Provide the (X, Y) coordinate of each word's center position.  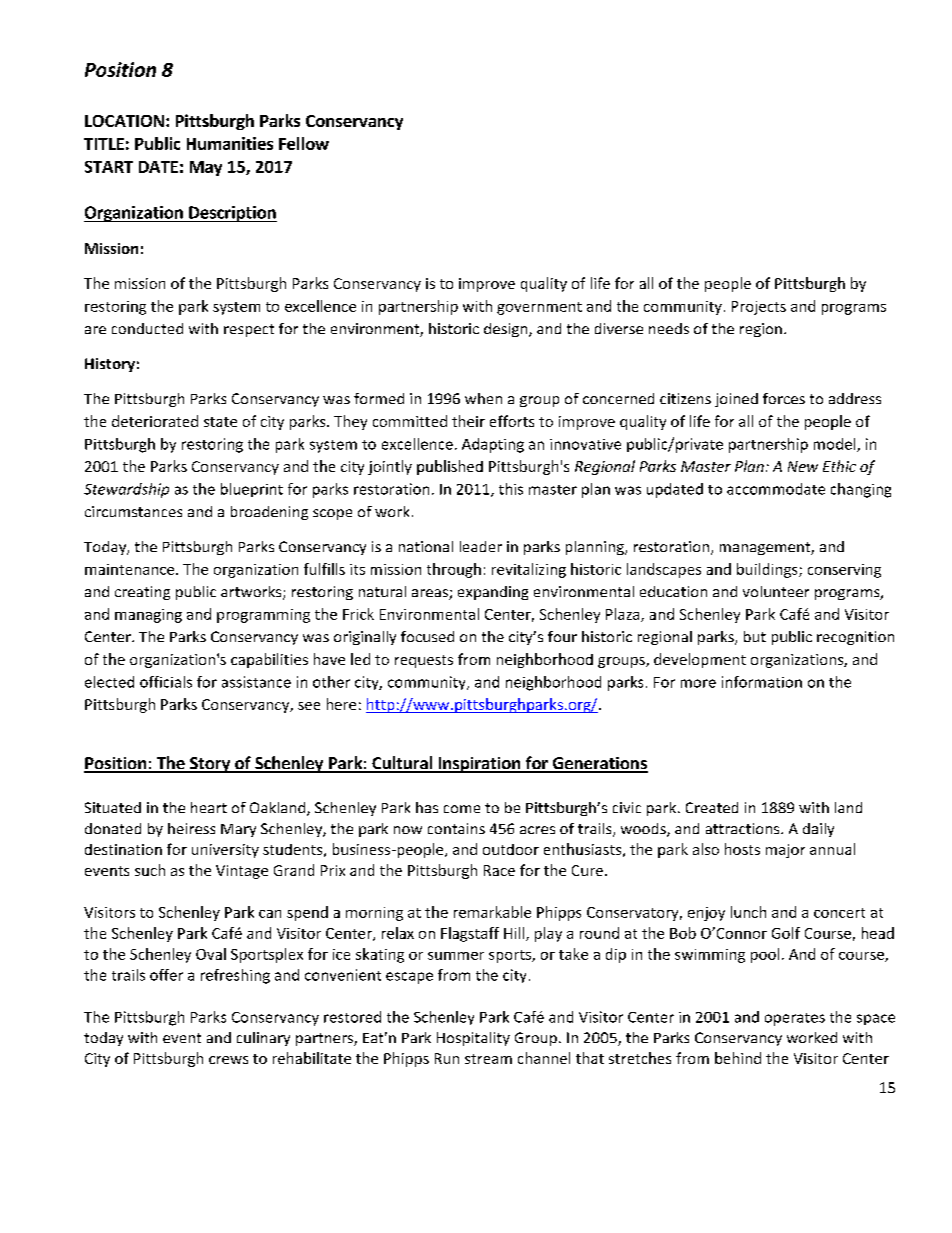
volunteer (776, 591)
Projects (759, 308)
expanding (493, 593)
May (206, 168)
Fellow (304, 143)
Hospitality (473, 1039)
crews (228, 1060)
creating (142, 593)
